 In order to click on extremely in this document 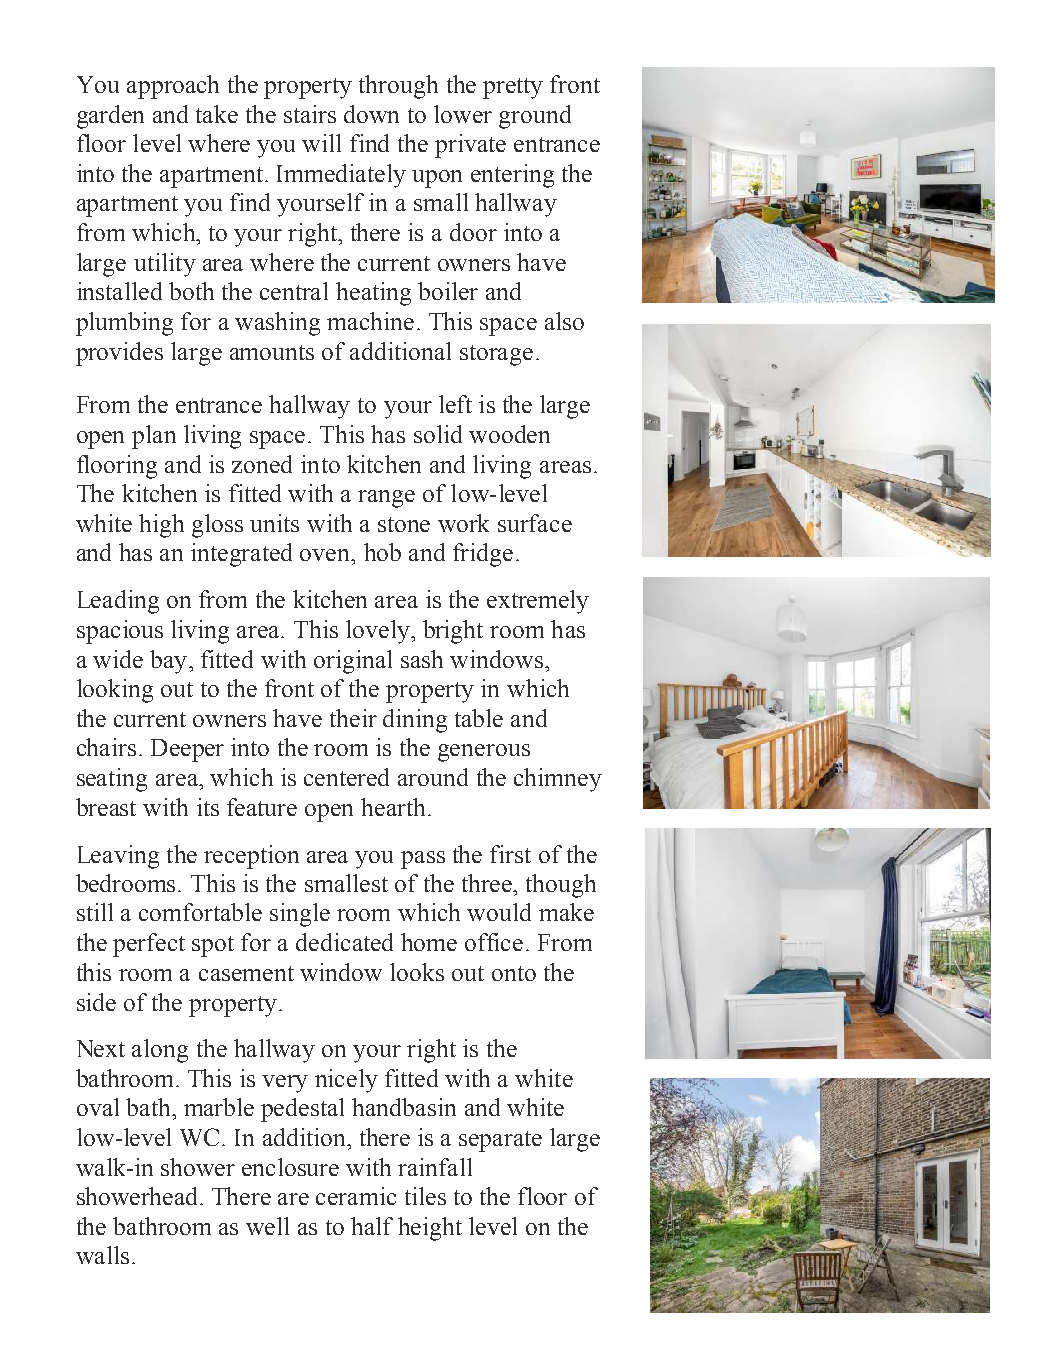, I will do `click(538, 602)`.
